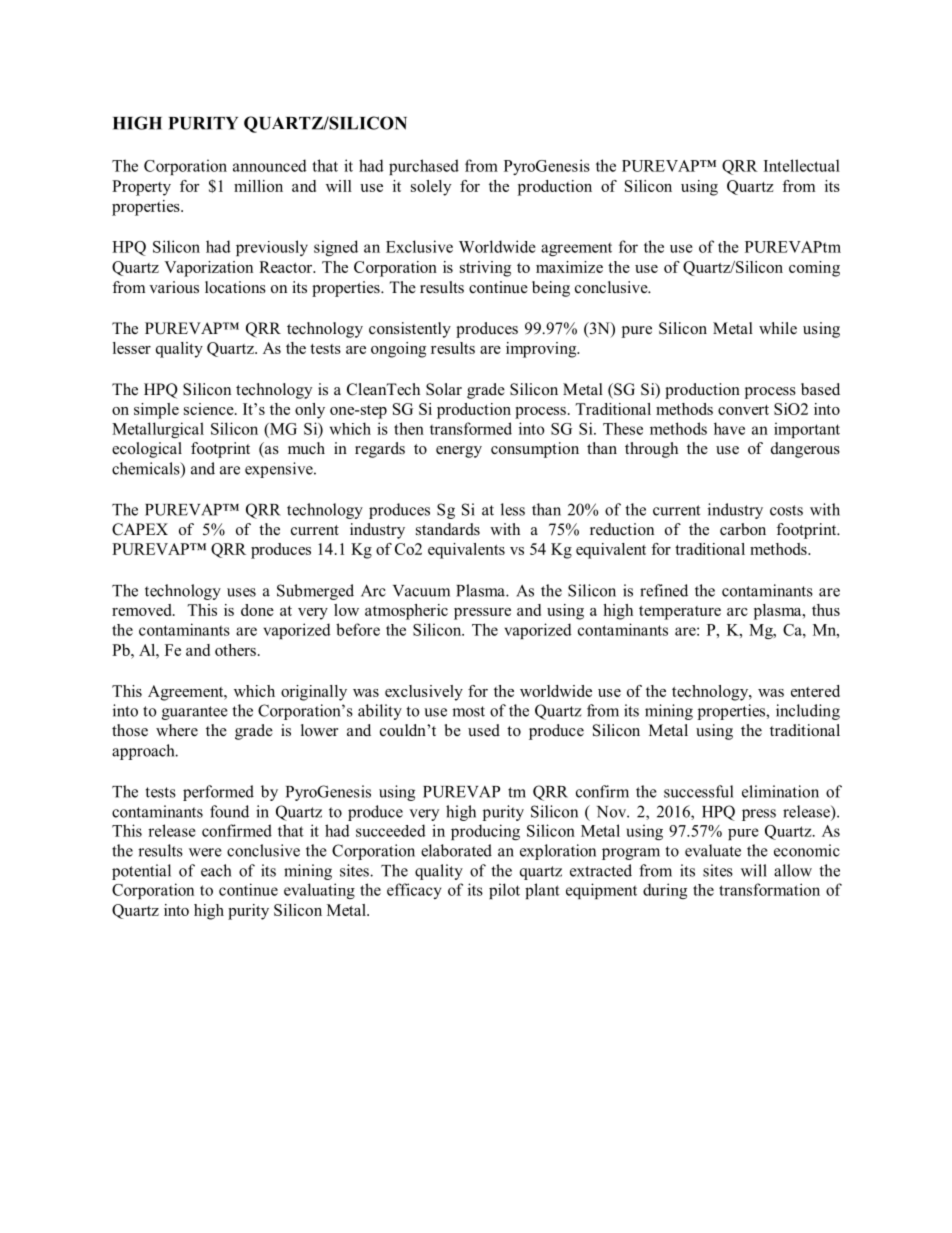 The width and height of the screenshot is (952, 1233). Describe the element at coordinates (406, 612) in the screenshot. I see `atmospheric` at that location.
